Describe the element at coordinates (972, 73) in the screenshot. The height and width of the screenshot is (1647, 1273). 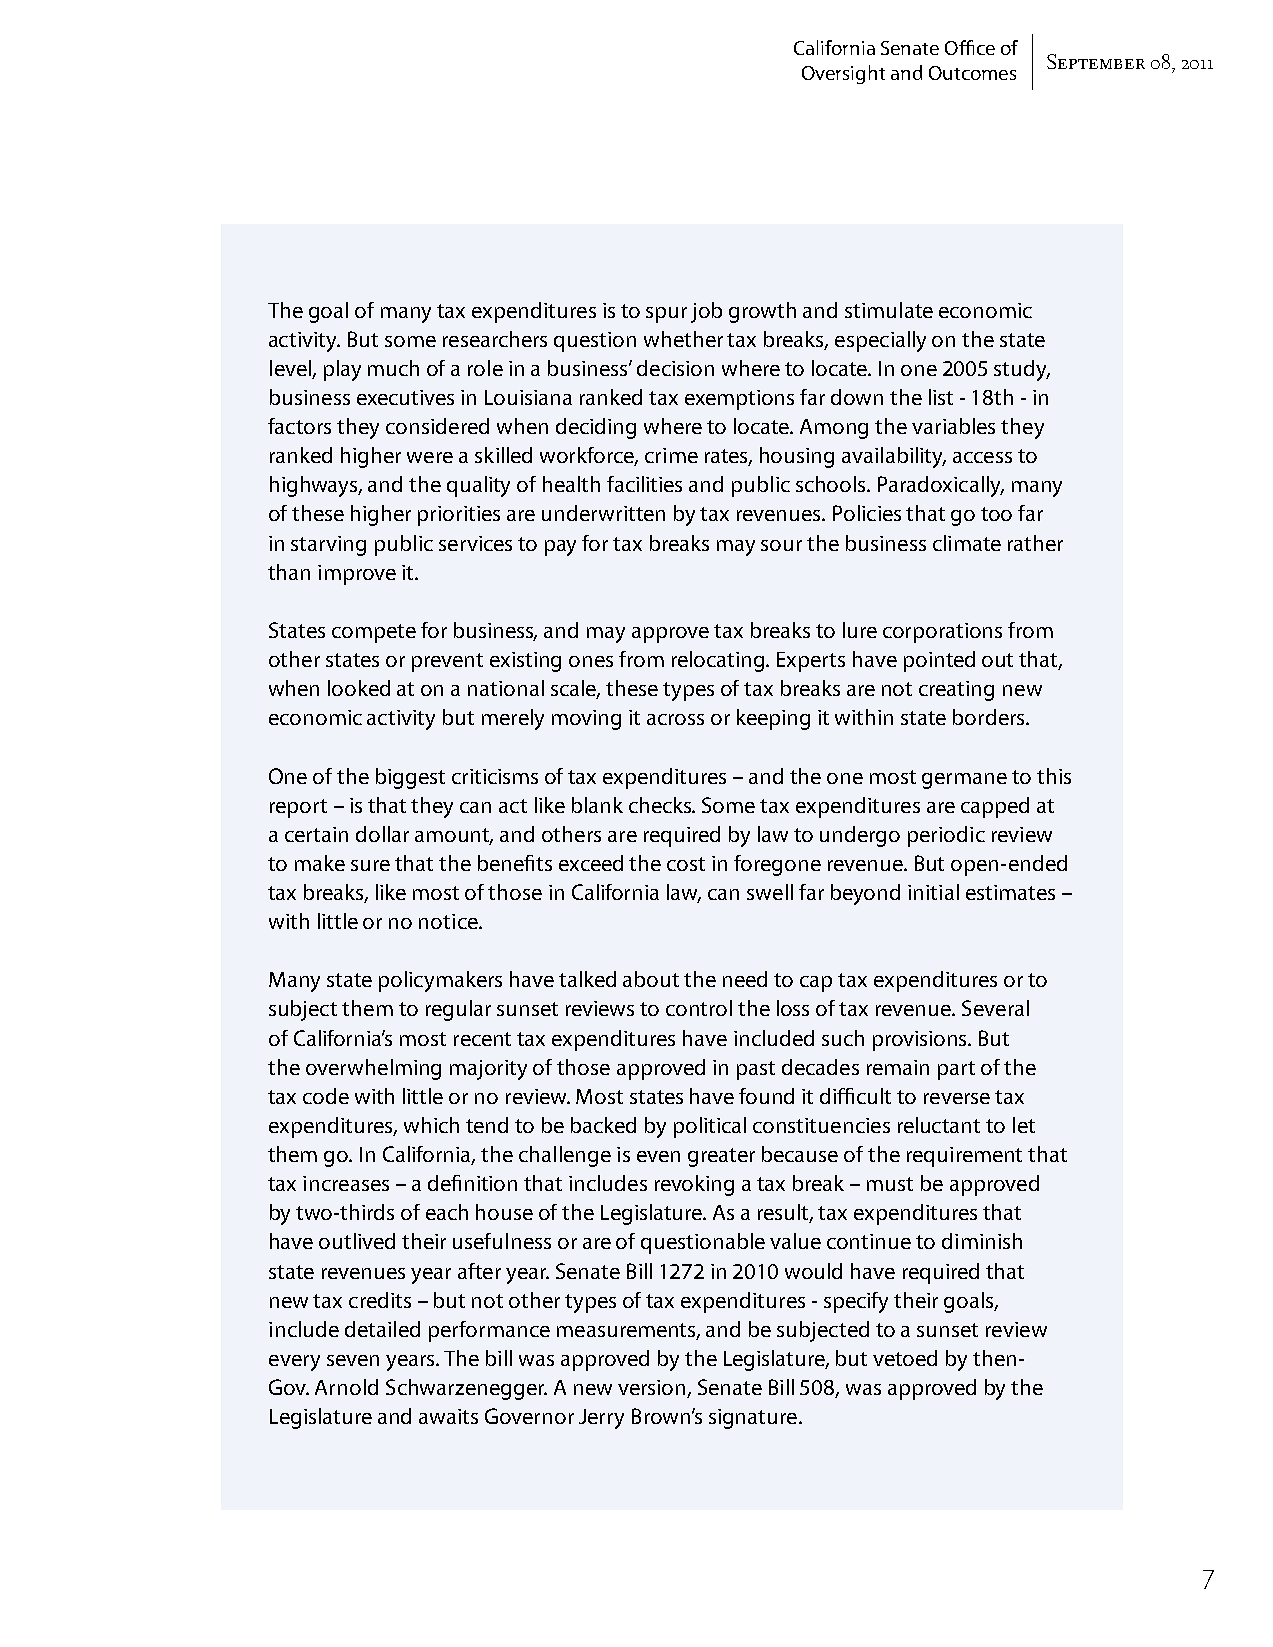
I see `Outcomes` at that location.
